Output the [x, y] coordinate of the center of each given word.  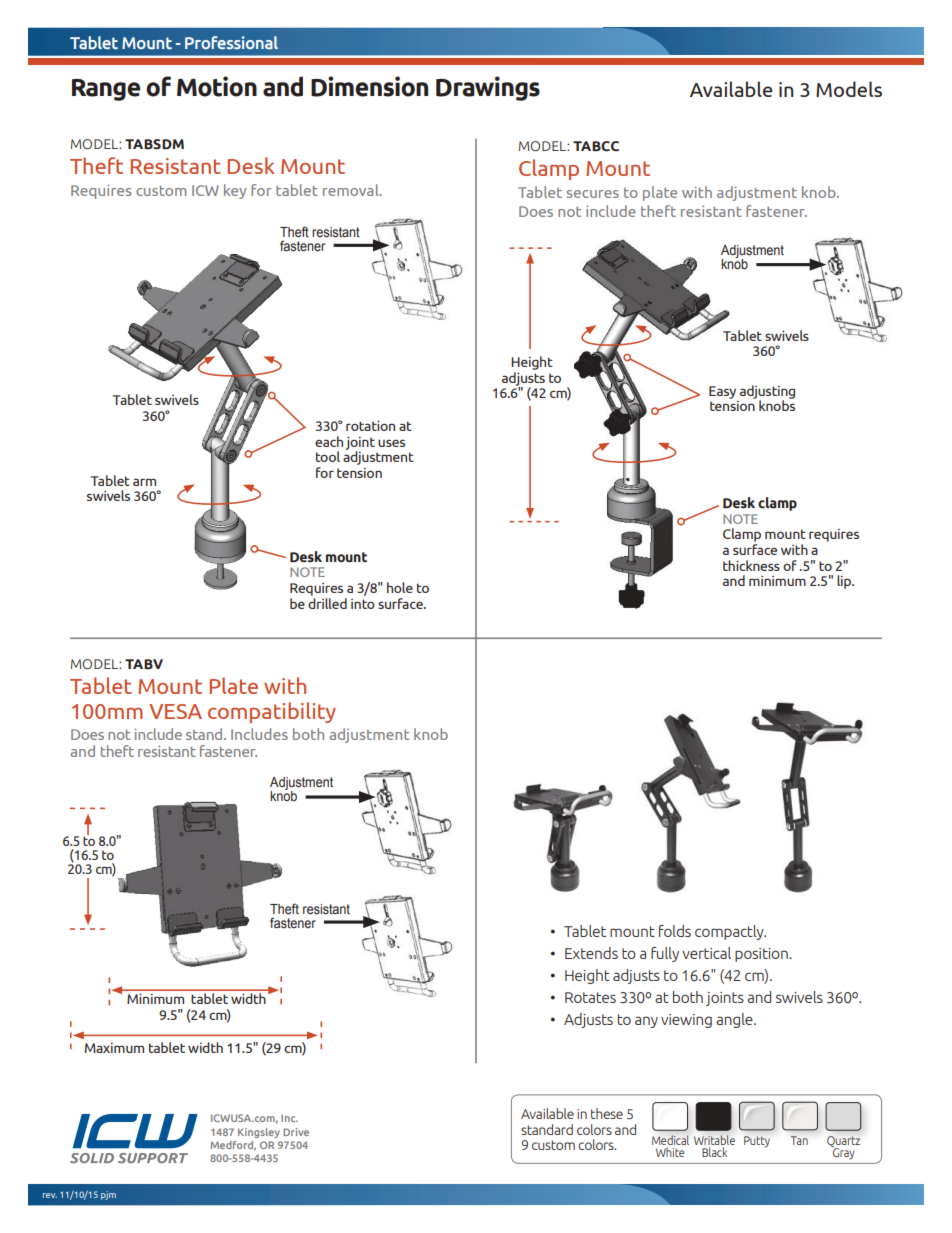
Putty [757, 1142]
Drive [296, 1132]
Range [106, 90]
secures [593, 194]
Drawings [488, 88]
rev [50, 1195]
